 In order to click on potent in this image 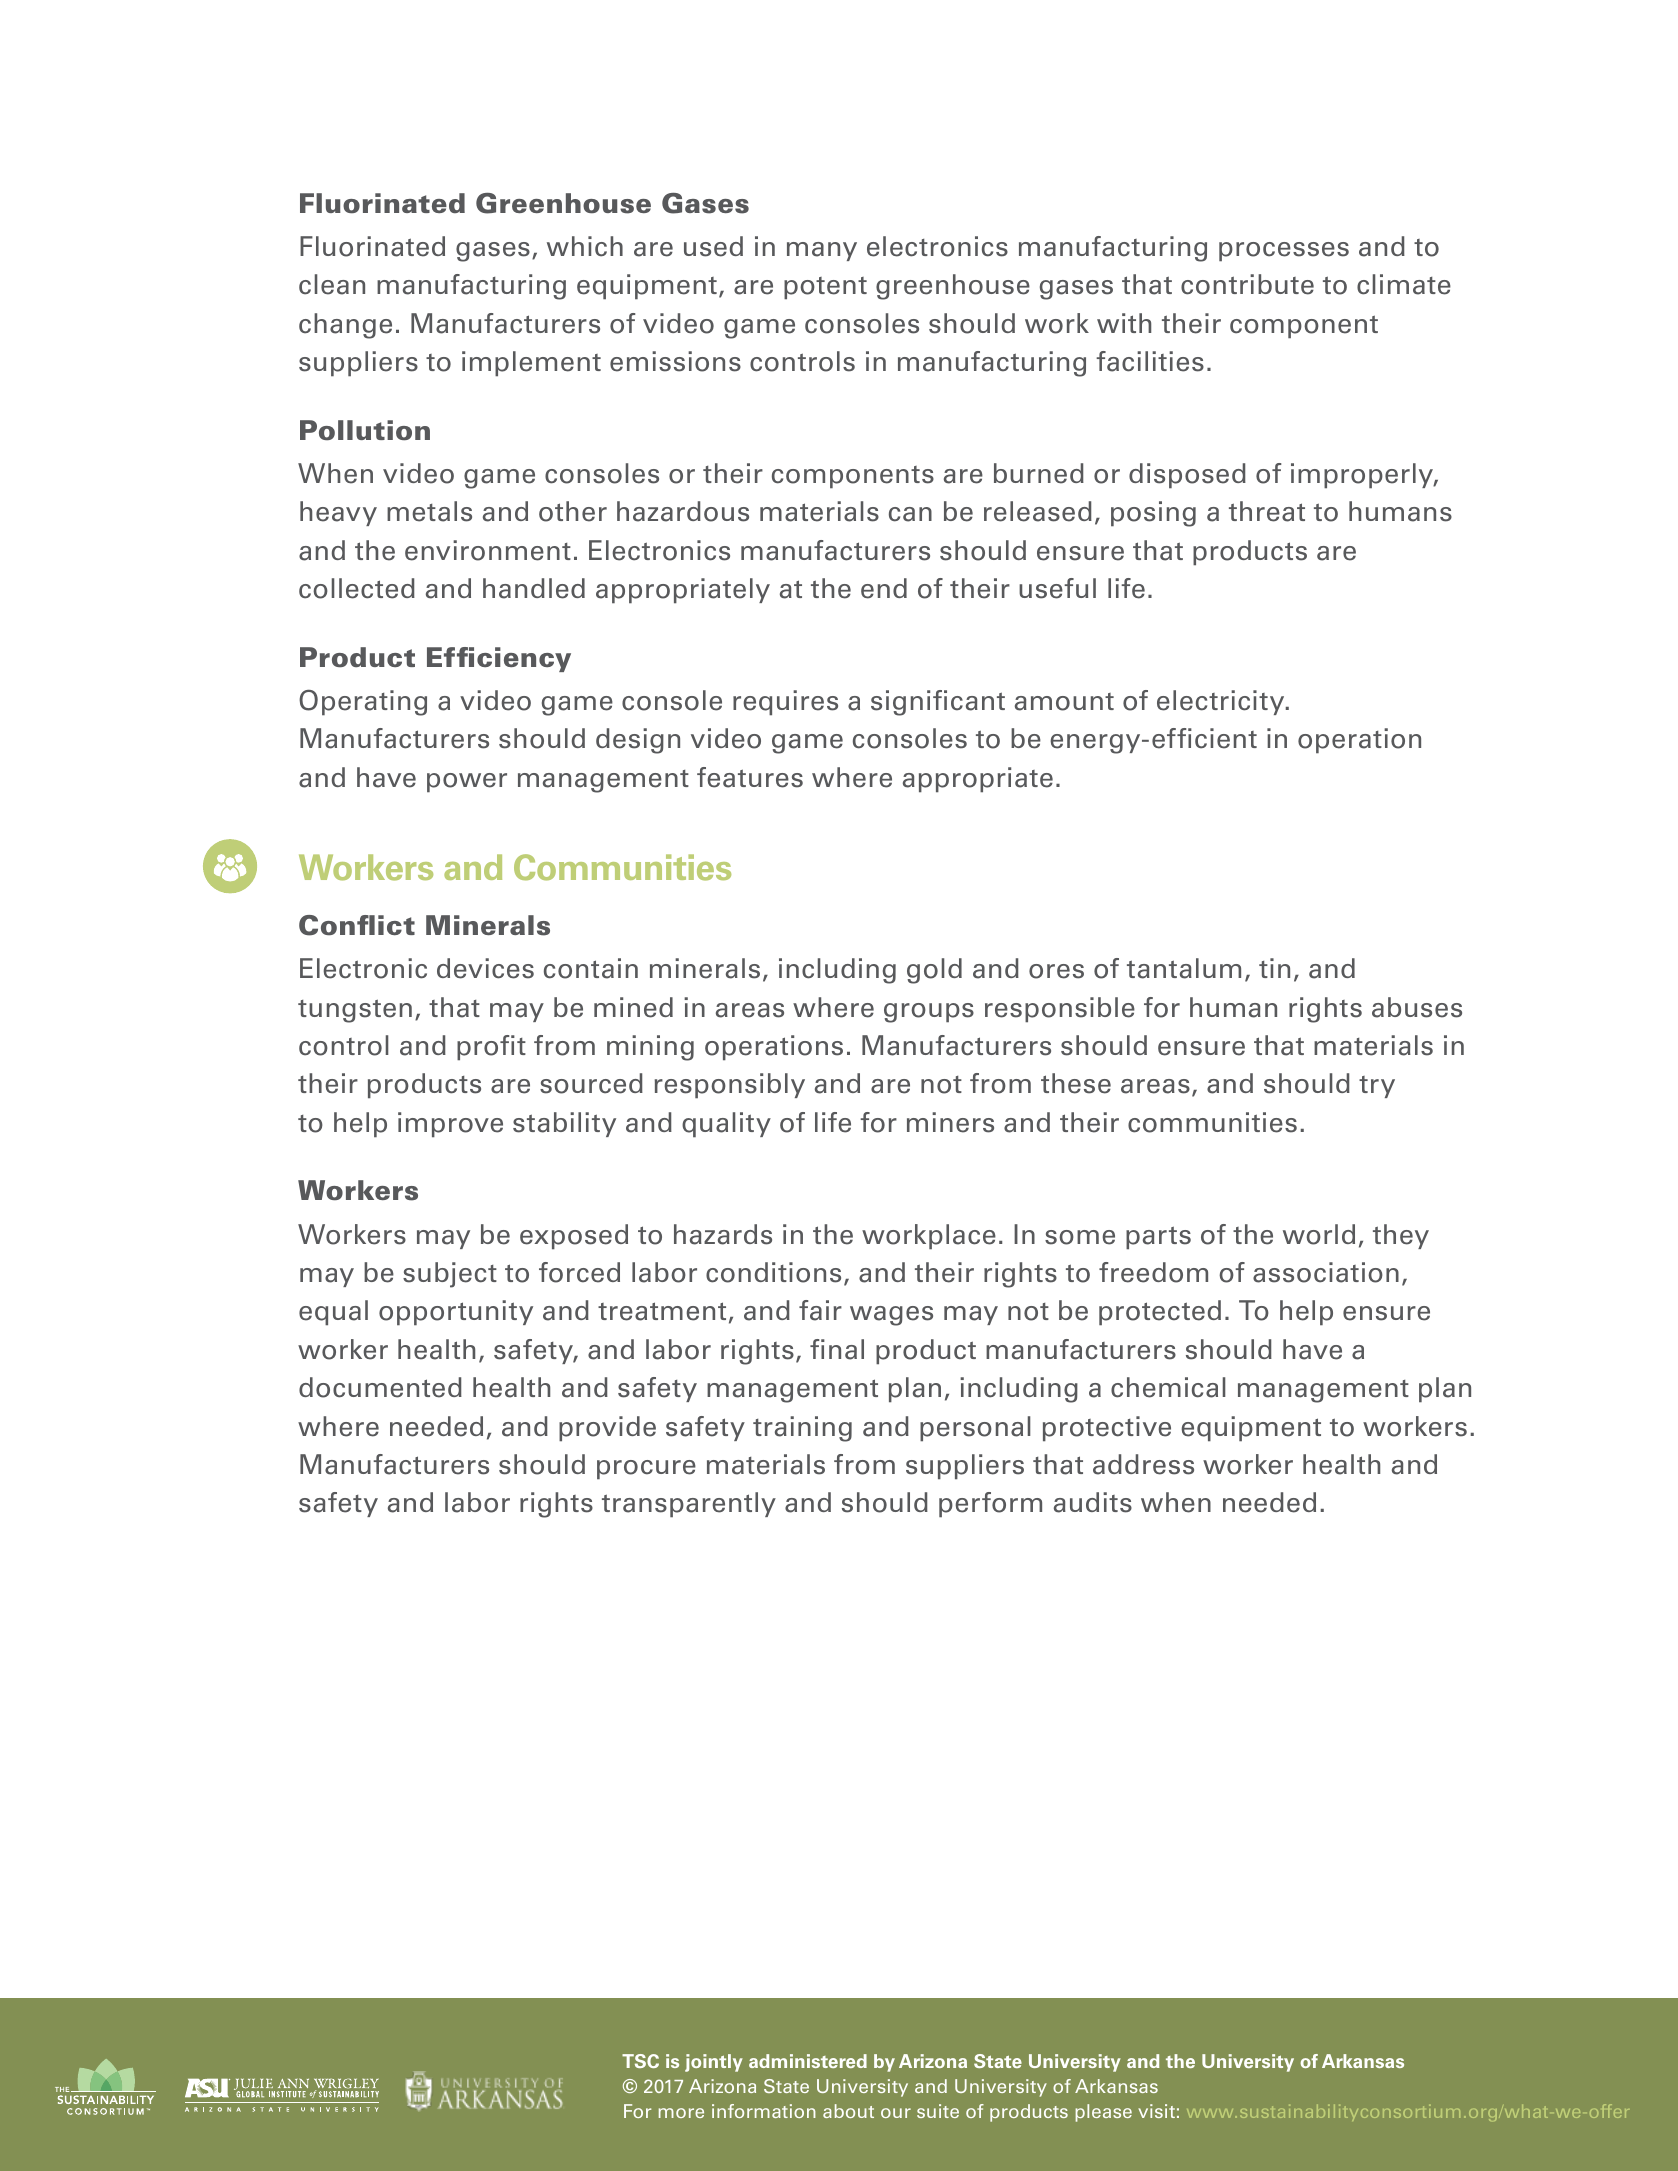, I will do `click(825, 288)`.
